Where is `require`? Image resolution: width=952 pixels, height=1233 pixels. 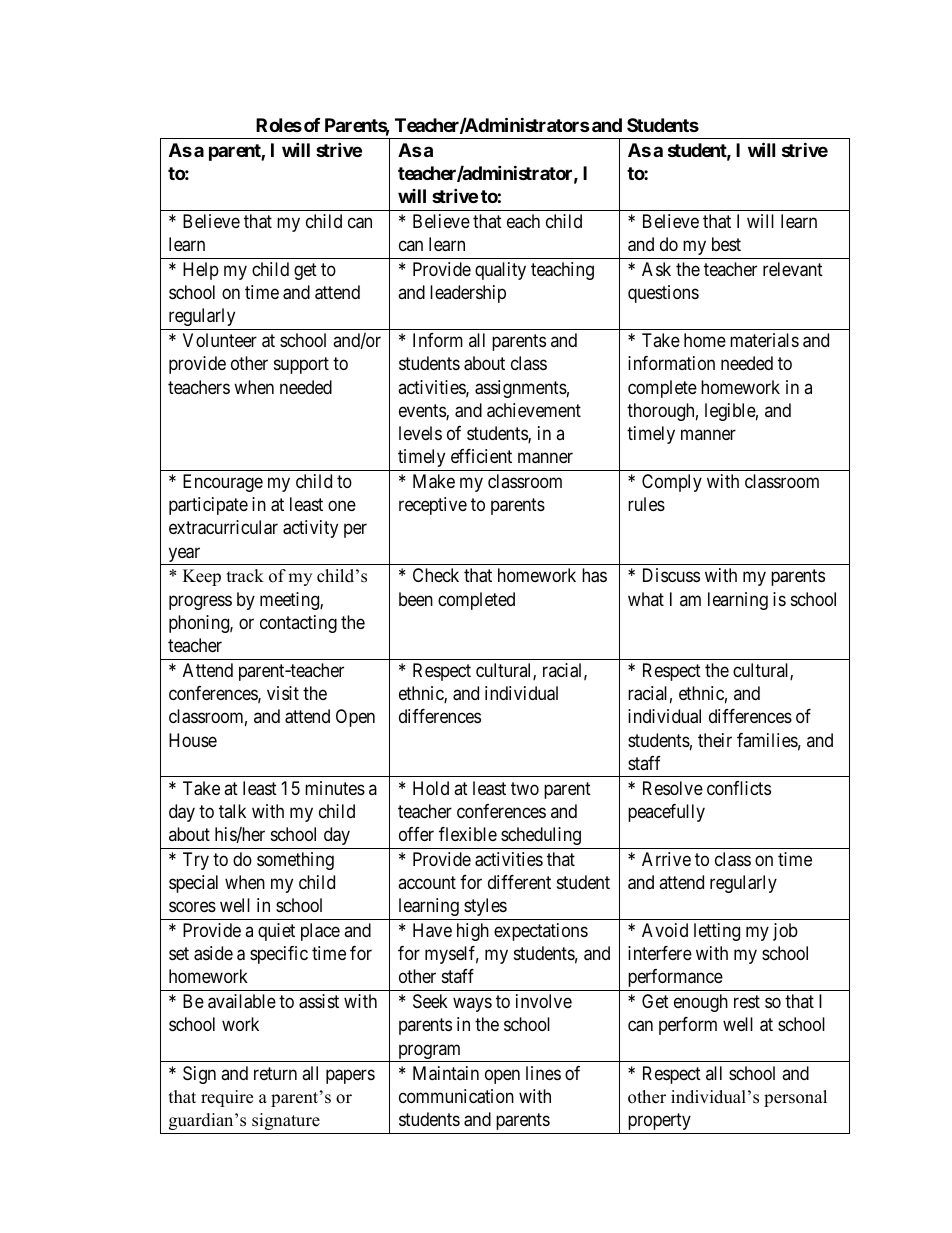 require is located at coordinates (227, 1098).
